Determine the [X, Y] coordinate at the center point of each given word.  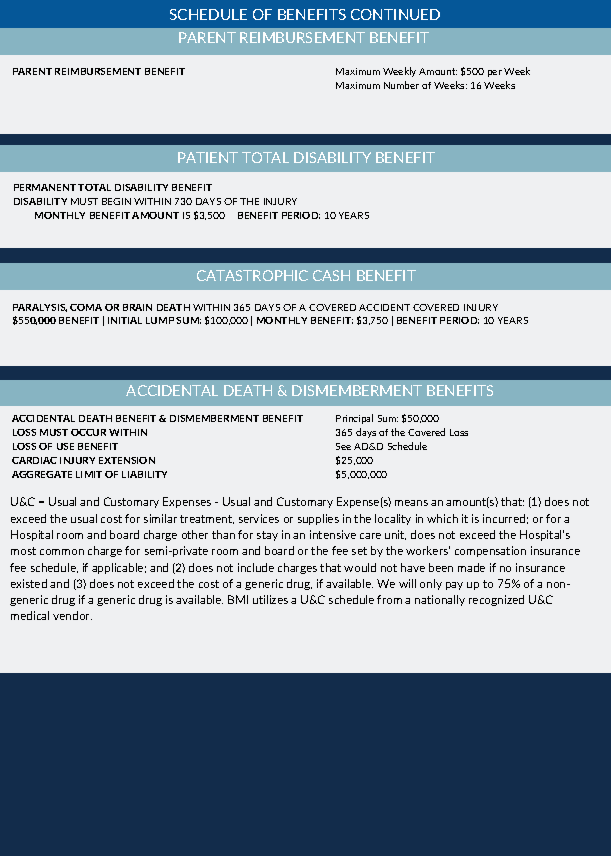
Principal [354, 419]
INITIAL [125, 320]
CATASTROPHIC [252, 275]
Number [401, 85]
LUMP [160, 320]
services [259, 518]
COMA [86, 307]
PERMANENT [45, 187]
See [343, 446]
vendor [72, 615]
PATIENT [208, 157]
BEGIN [116, 201]
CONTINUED [395, 14]
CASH [331, 275]
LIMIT [89, 474]
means [411, 503]
